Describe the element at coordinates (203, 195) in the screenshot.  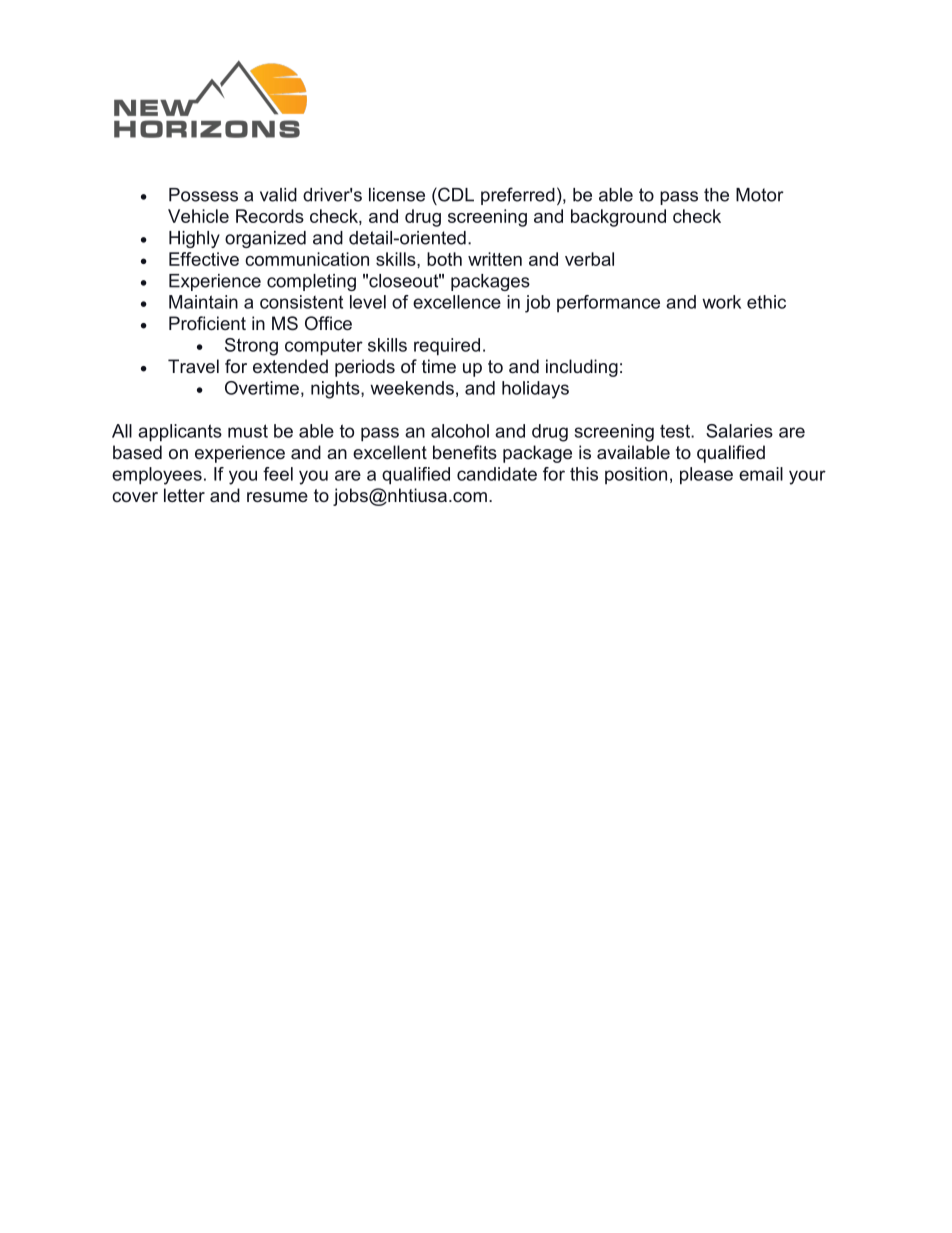
I see `Possess` at that location.
